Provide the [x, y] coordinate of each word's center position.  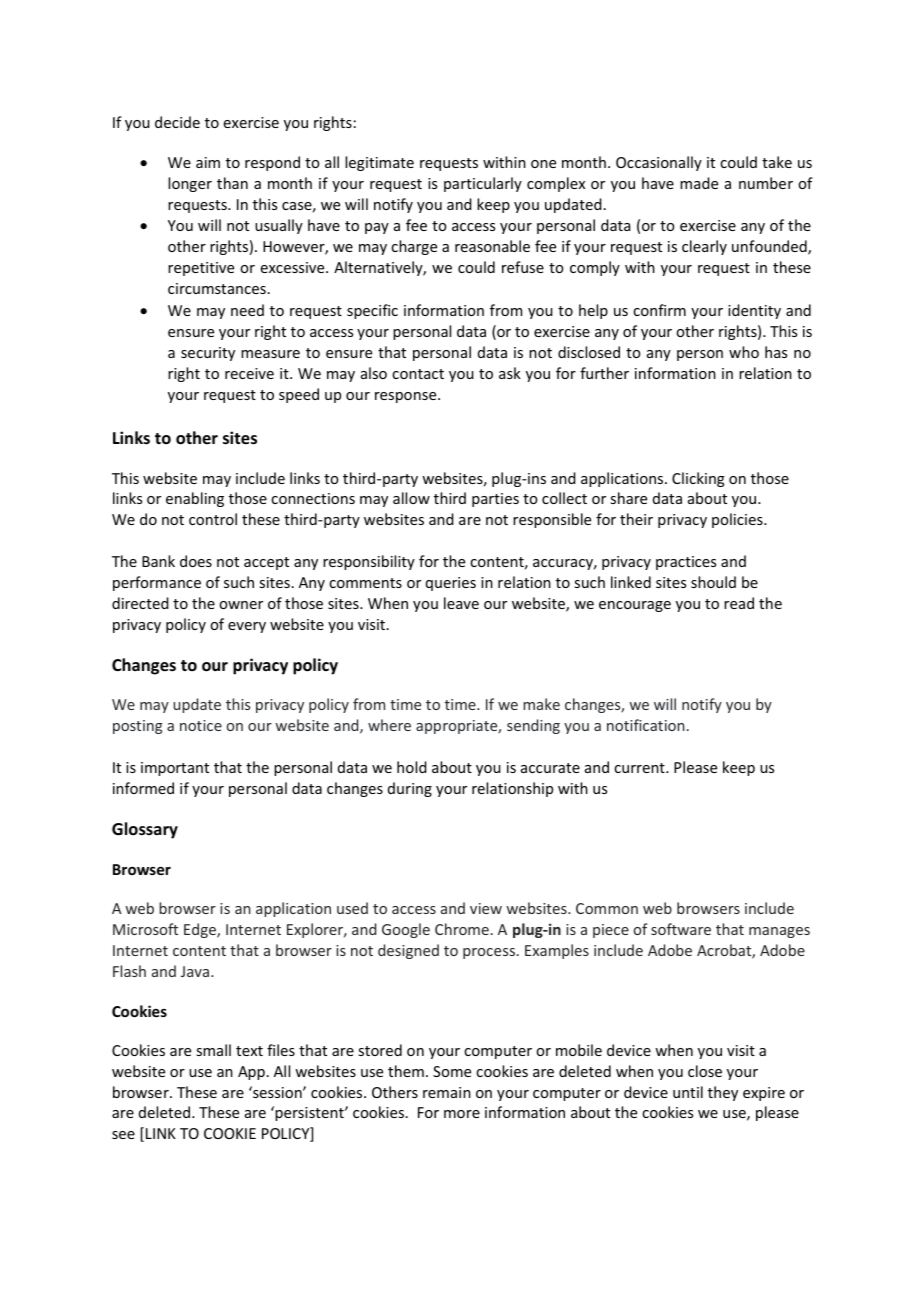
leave [461, 603]
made [699, 183]
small [213, 1050]
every [247, 627]
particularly [483, 184]
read [739, 603]
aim [208, 162]
